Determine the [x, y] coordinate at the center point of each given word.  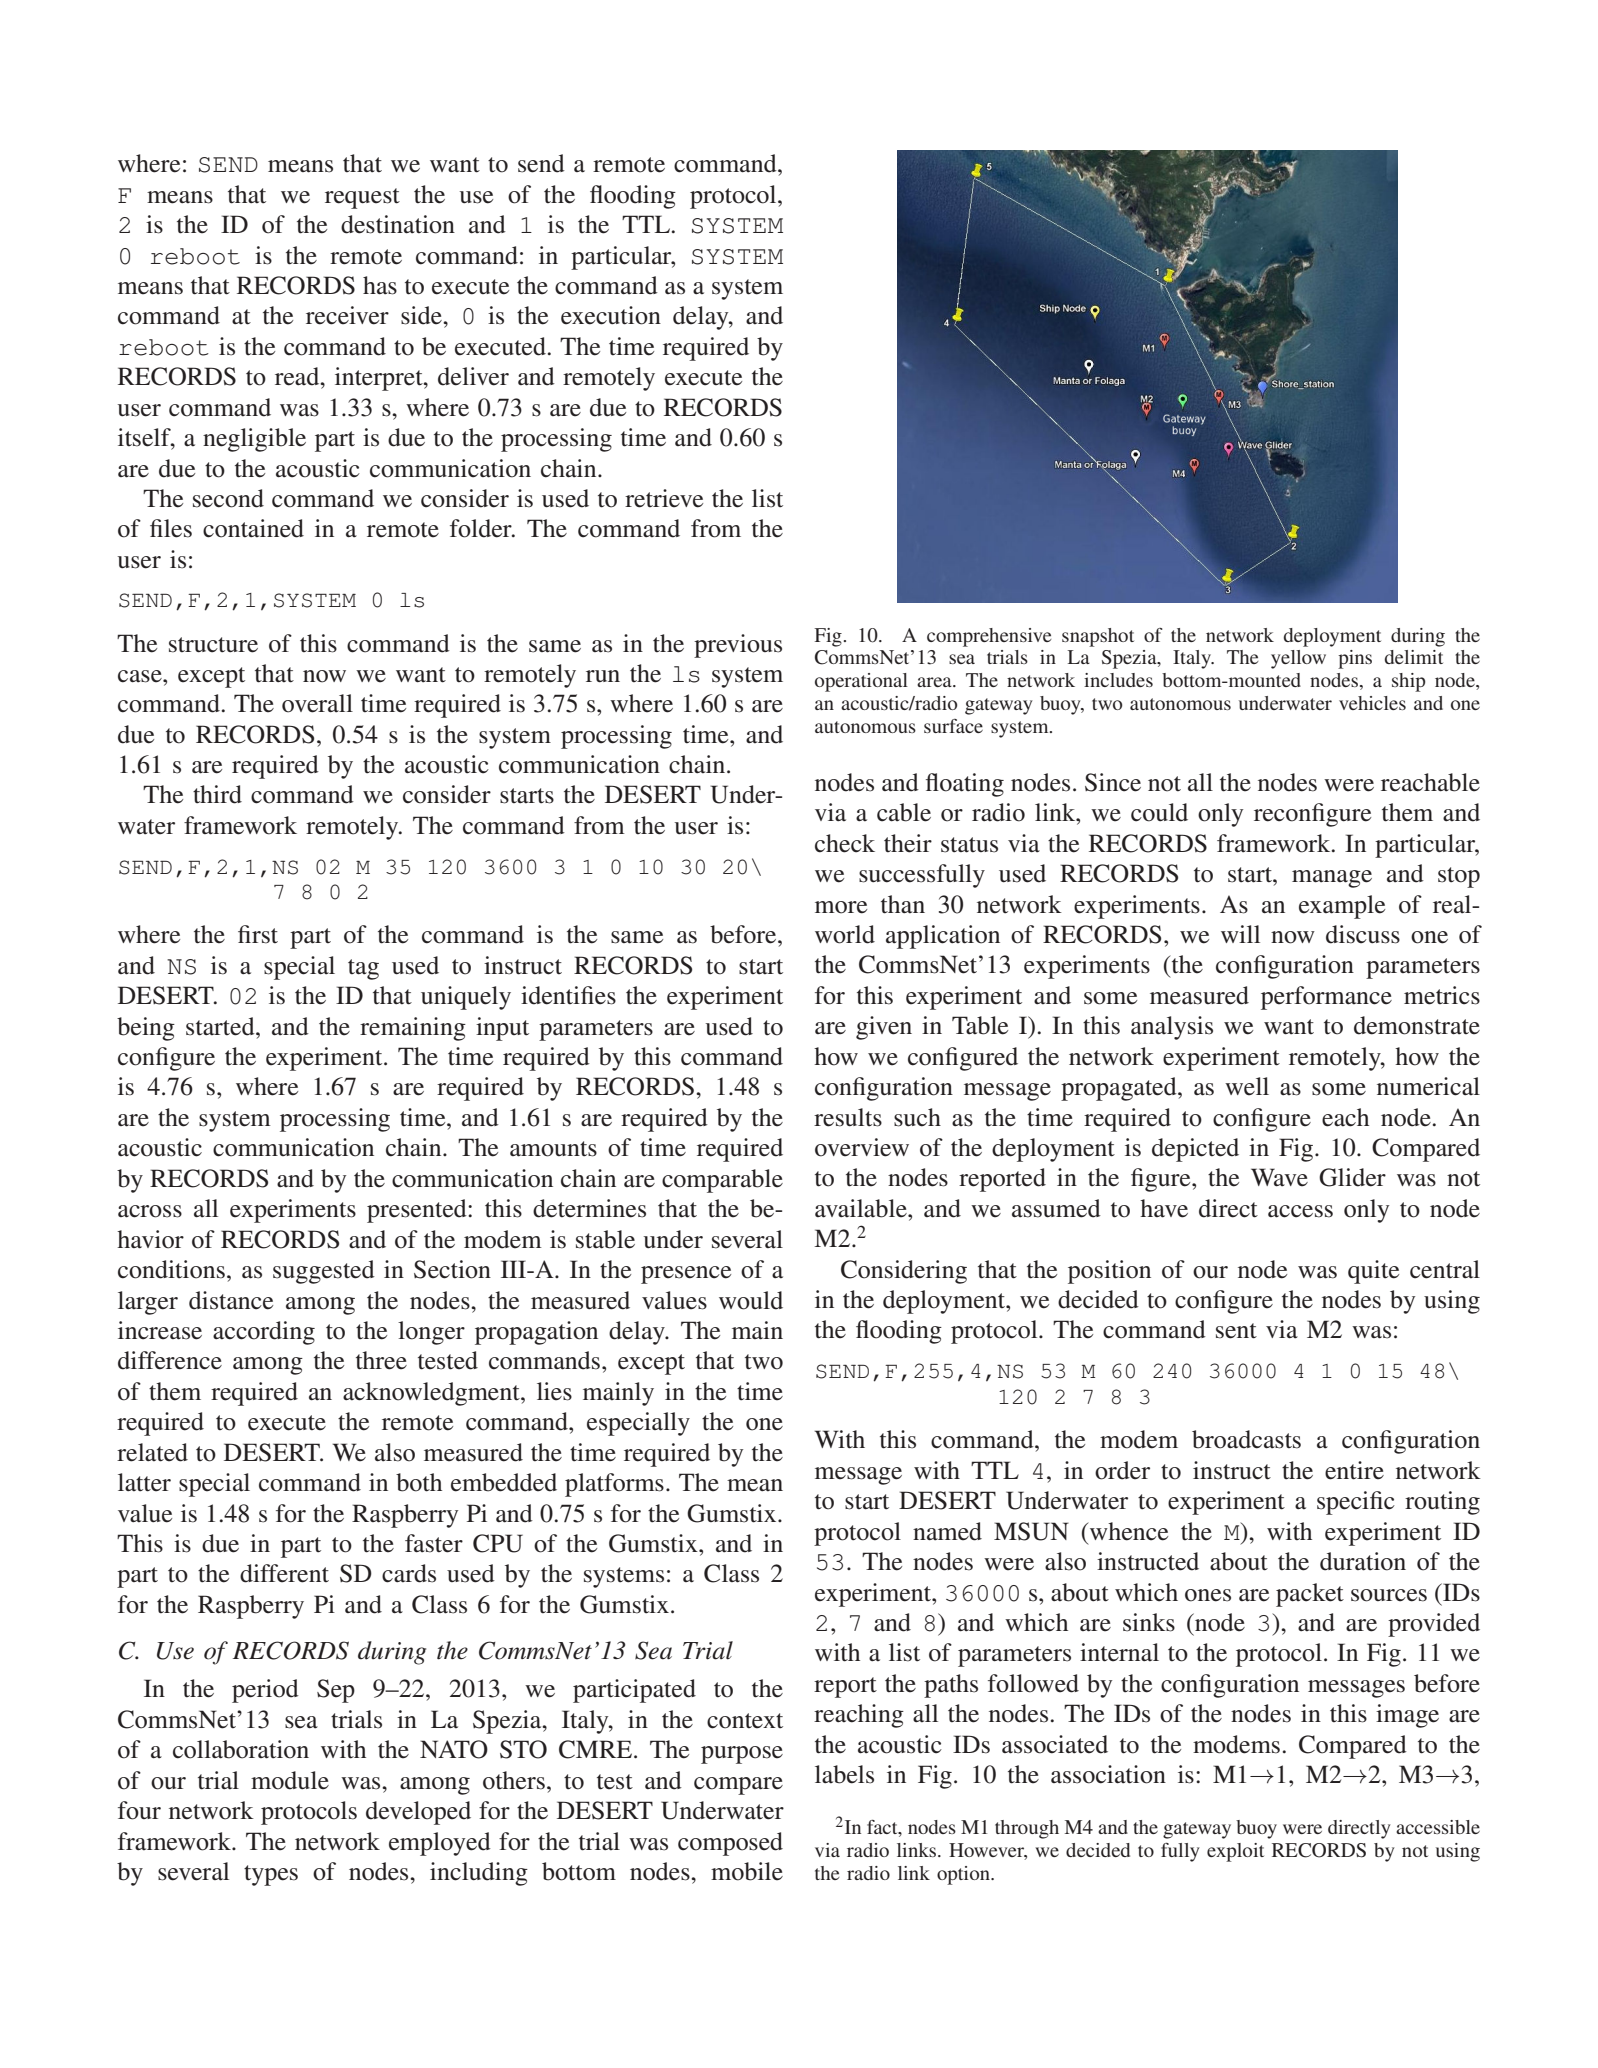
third [217, 794]
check [845, 843]
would [751, 1300]
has [380, 285]
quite [1373, 1272]
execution [611, 315]
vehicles [1372, 703]
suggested [324, 1272]
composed [730, 1844]
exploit [1235, 1852]
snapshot [1098, 637]
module [290, 1780]
